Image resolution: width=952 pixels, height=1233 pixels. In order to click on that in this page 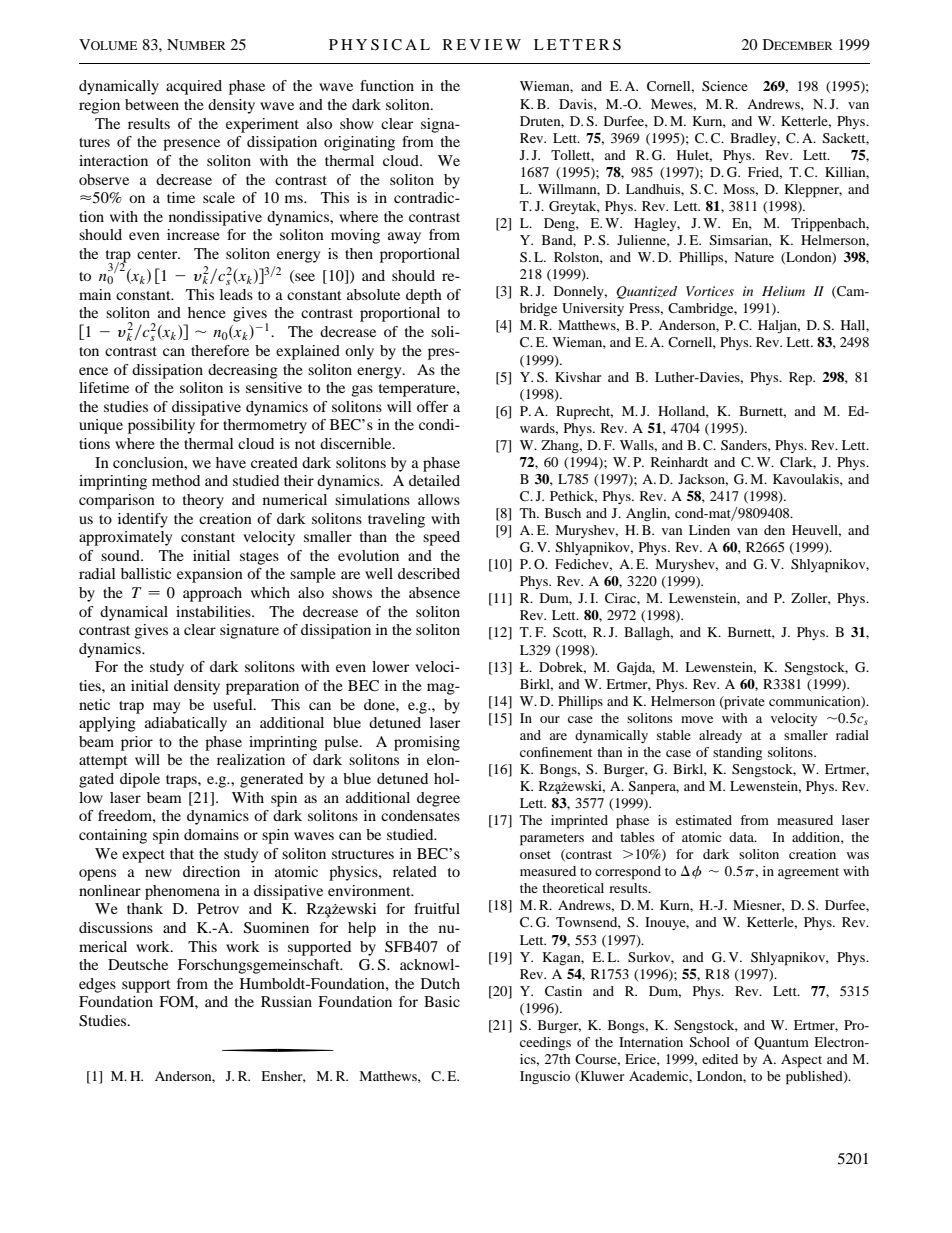, I will do `click(182, 853)`.
